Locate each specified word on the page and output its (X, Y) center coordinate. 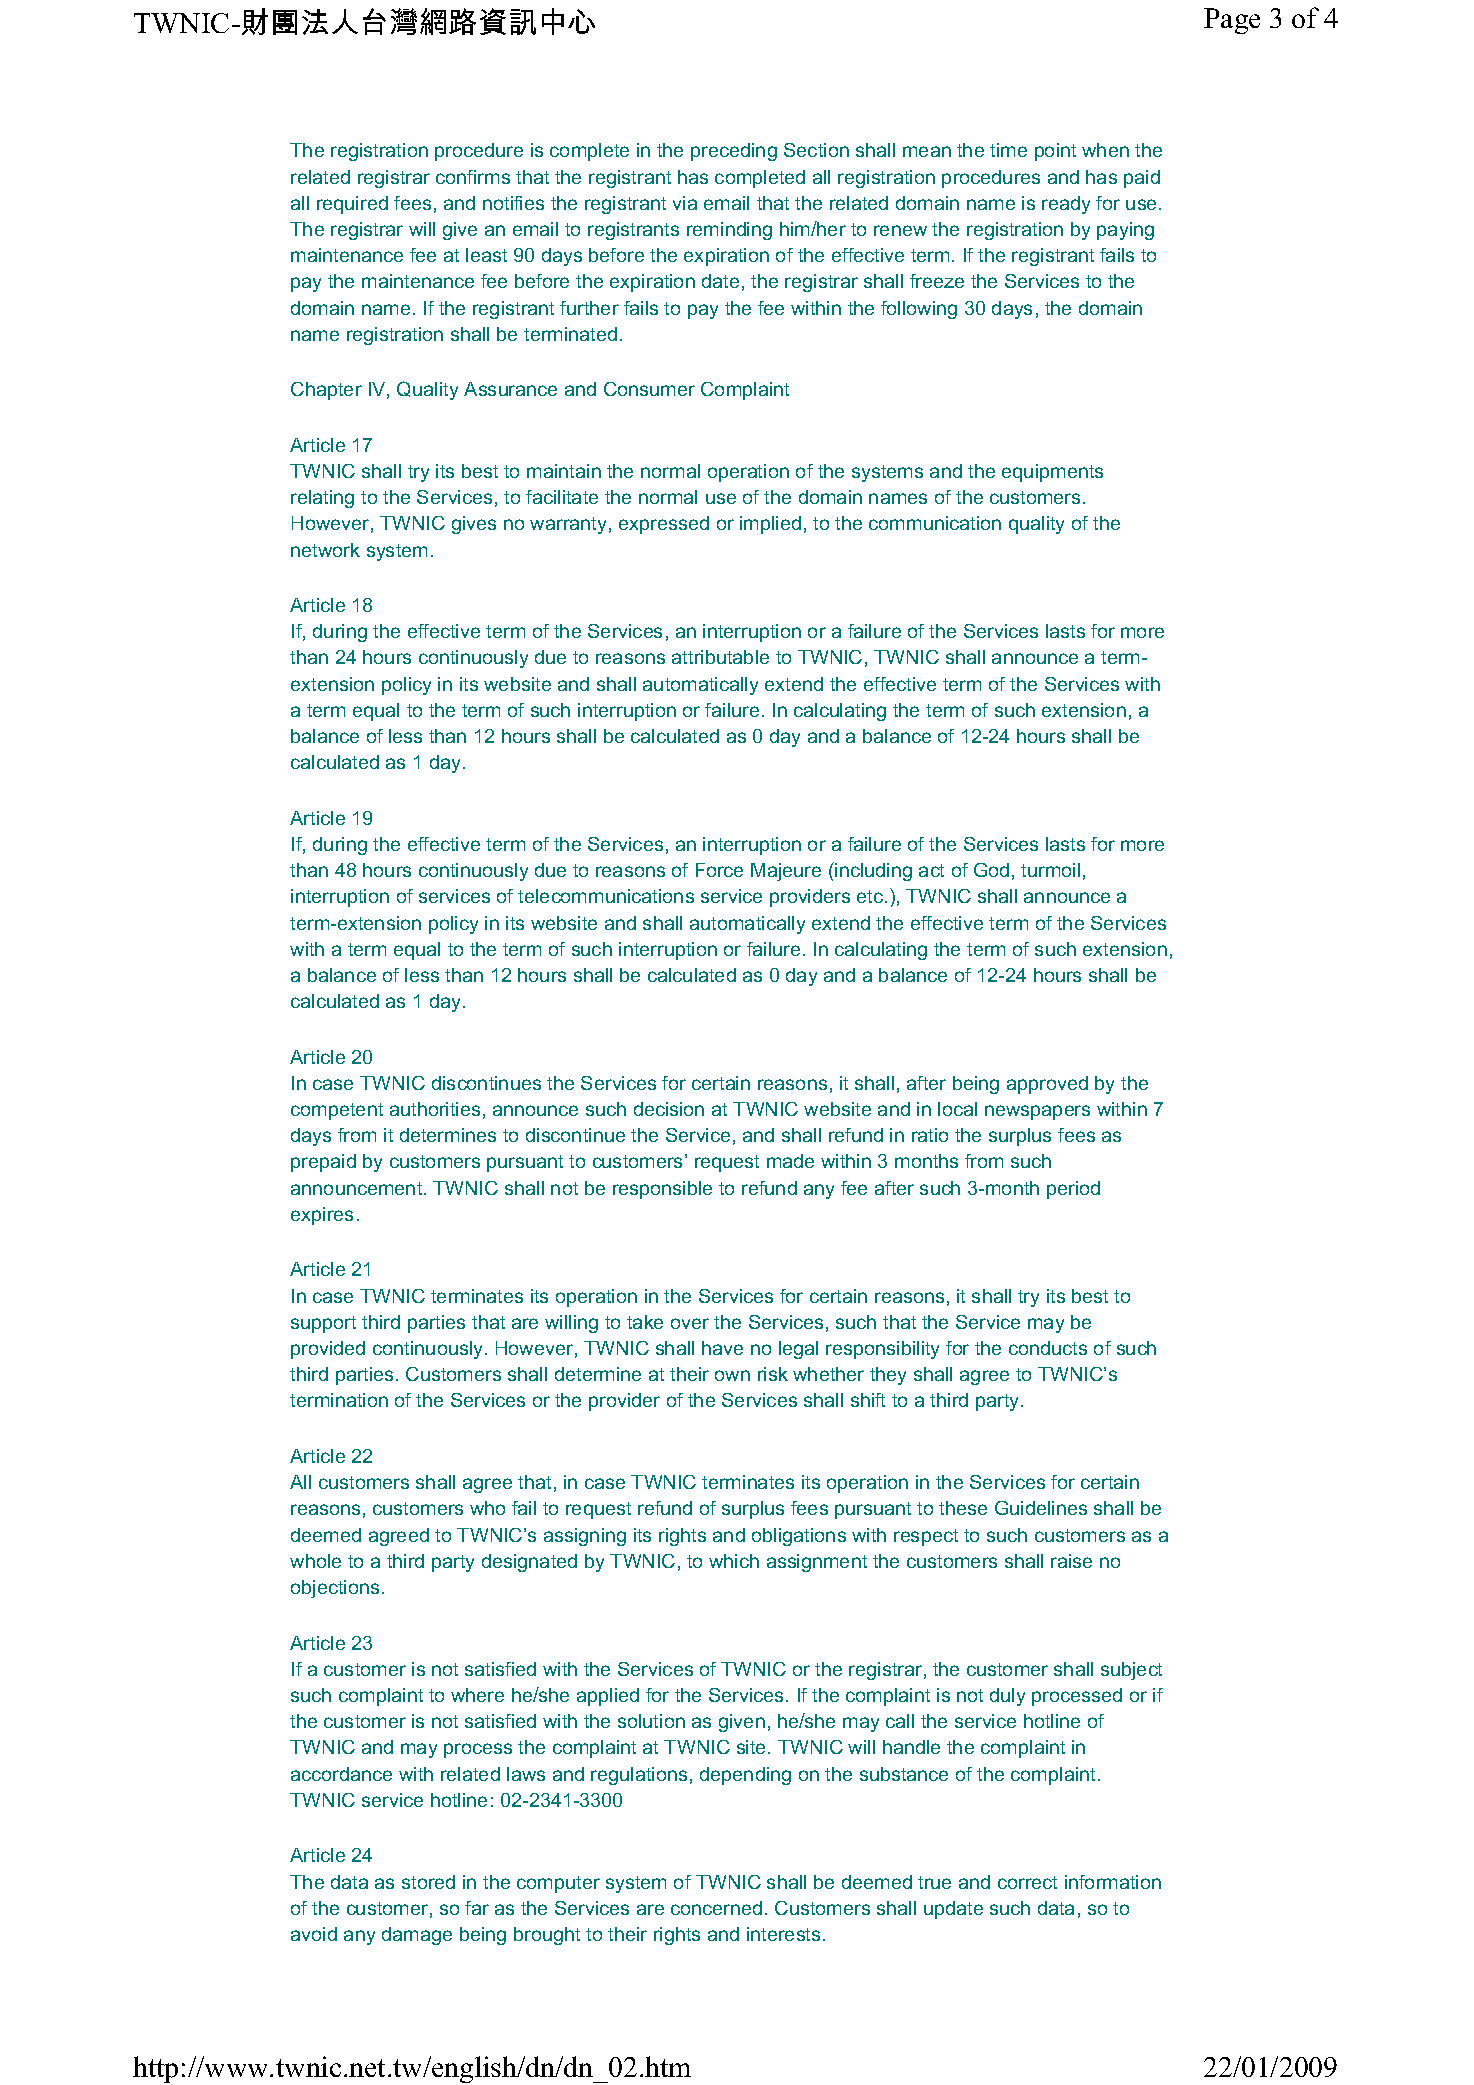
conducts (1048, 1348)
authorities (435, 1109)
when (1105, 150)
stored (428, 1882)
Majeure (786, 872)
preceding (734, 152)
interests (783, 1934)
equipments (1052, 473)
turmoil (1050, 870)
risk (773, 1374)
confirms (473, 177)
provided (328, 1350)
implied (770, 525)
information (1113, 1882)
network (325, 550)
